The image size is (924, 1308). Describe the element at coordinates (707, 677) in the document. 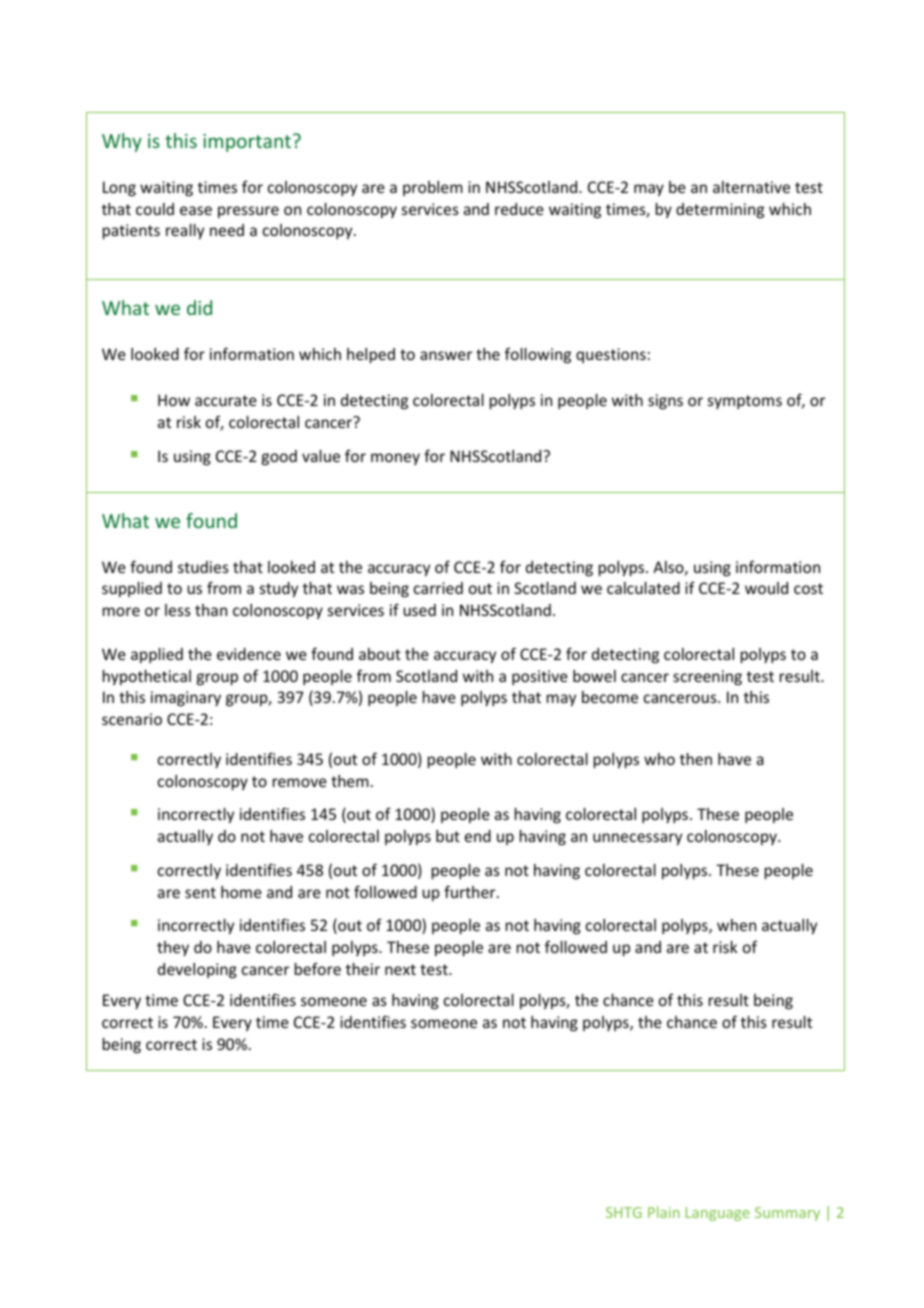

I see `screening` at that location.
